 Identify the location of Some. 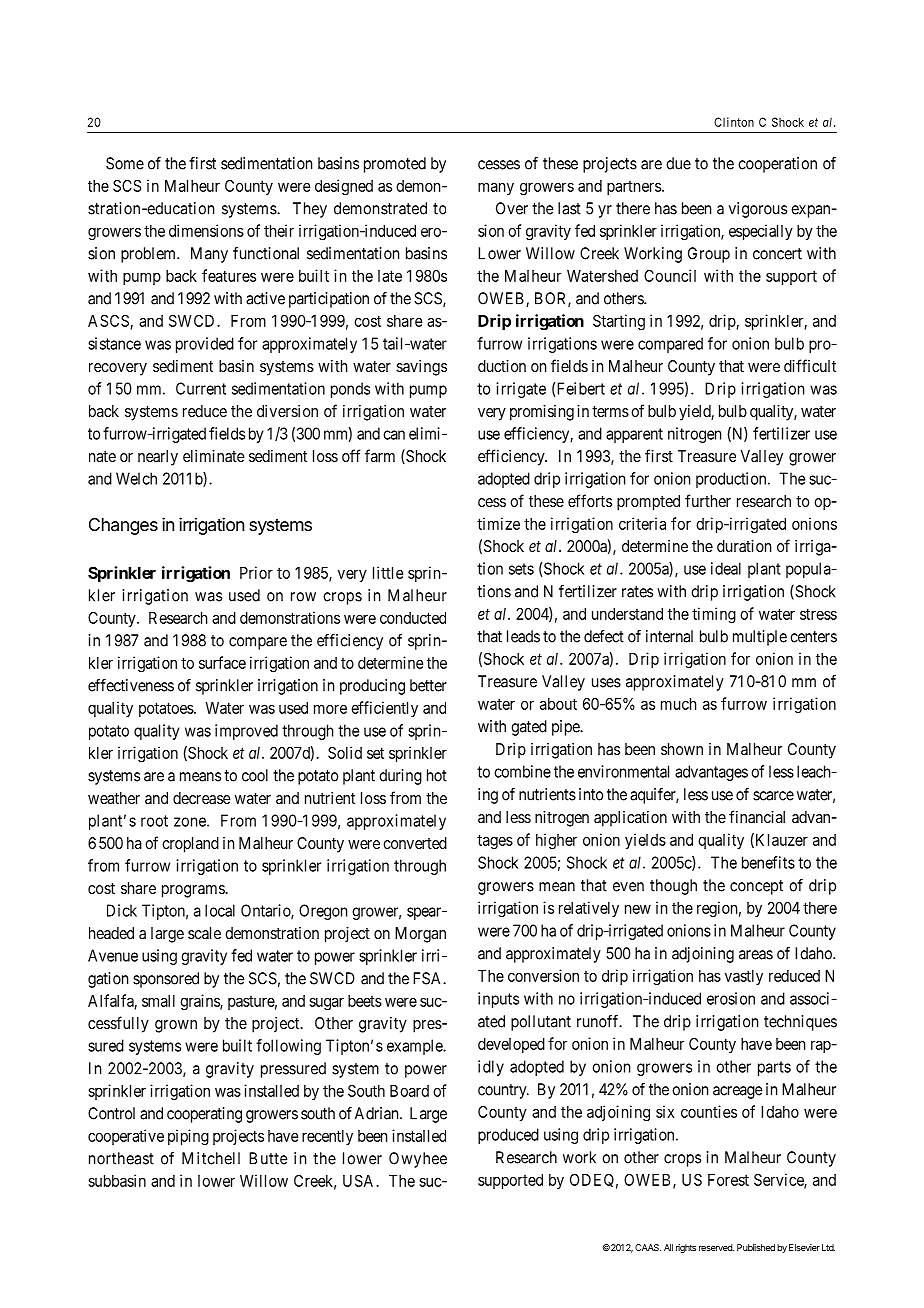
(125, 163).
